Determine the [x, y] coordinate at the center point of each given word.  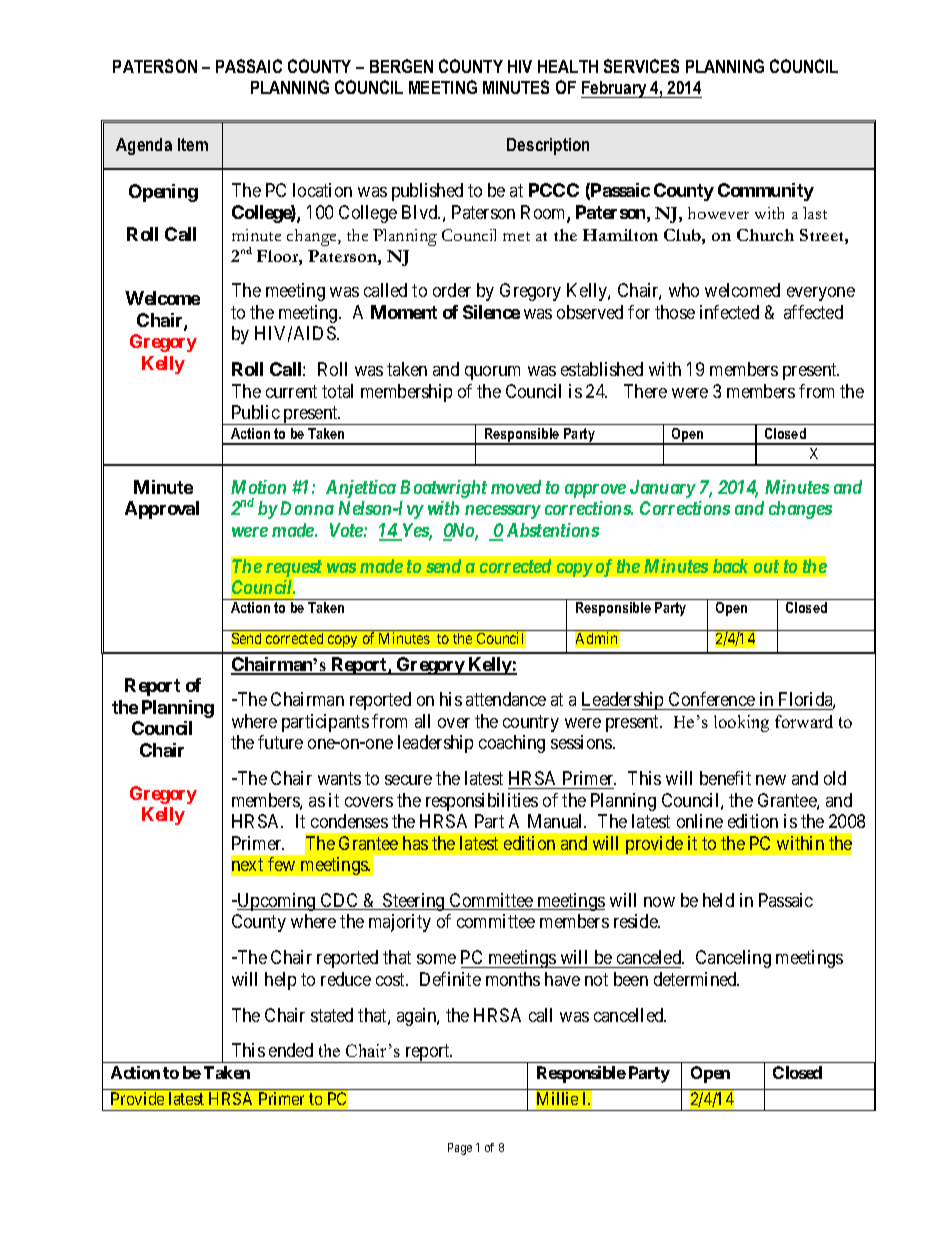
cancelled [630, 1015]
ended [291, 1050]
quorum [492, 373]
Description [548, 146]
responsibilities [482, 802]
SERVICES [641, 66]
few [281, 864]
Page [460, 1149]
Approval [162, 510]
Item [193, 144]
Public [256, 412]
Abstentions [553, 530]
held [718, 900]
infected [729, 312]
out [766, 566]
